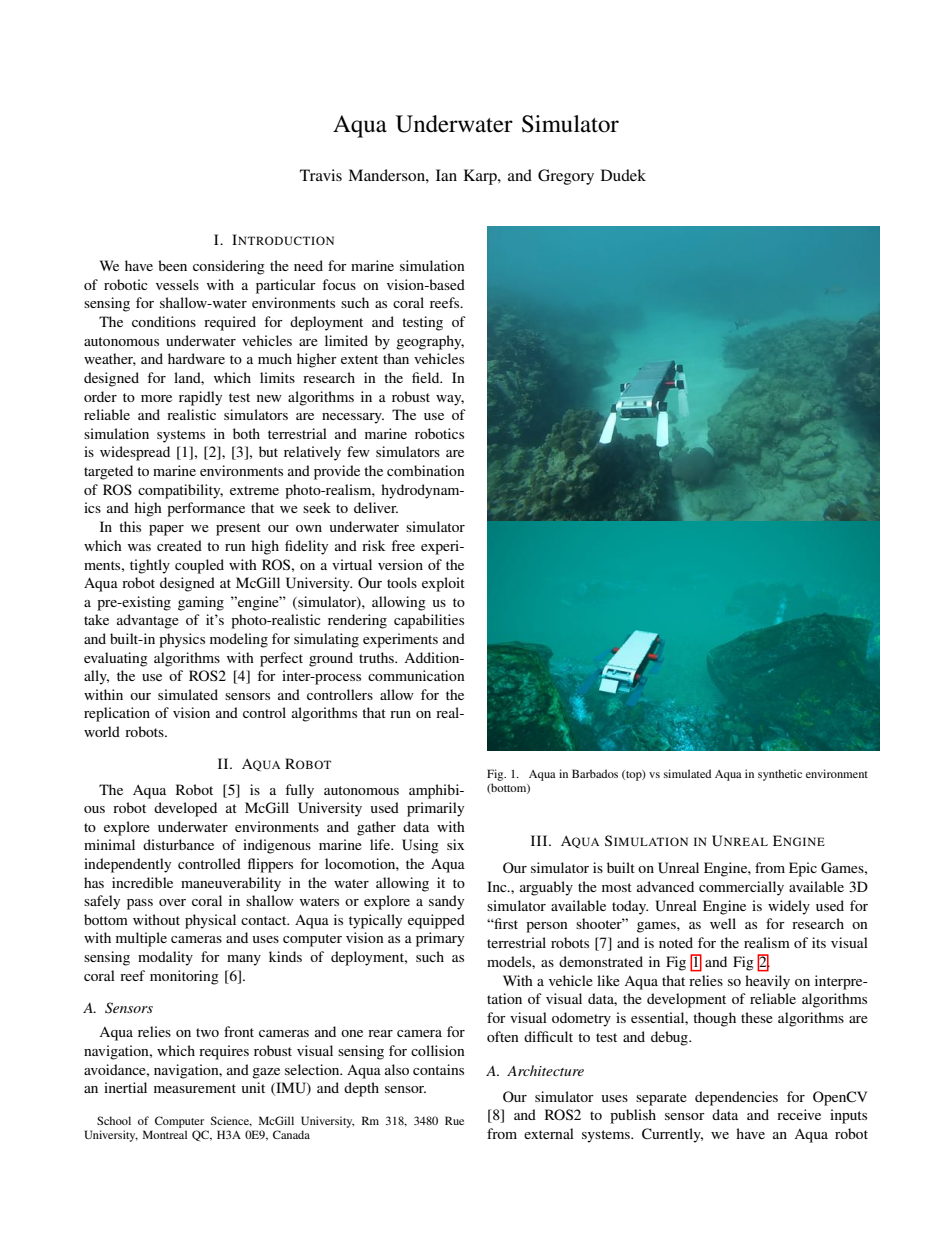 This page has width=952, height=1233. Describe the element at coordinates (416, 675) in the page. I see `communication` at that location.
